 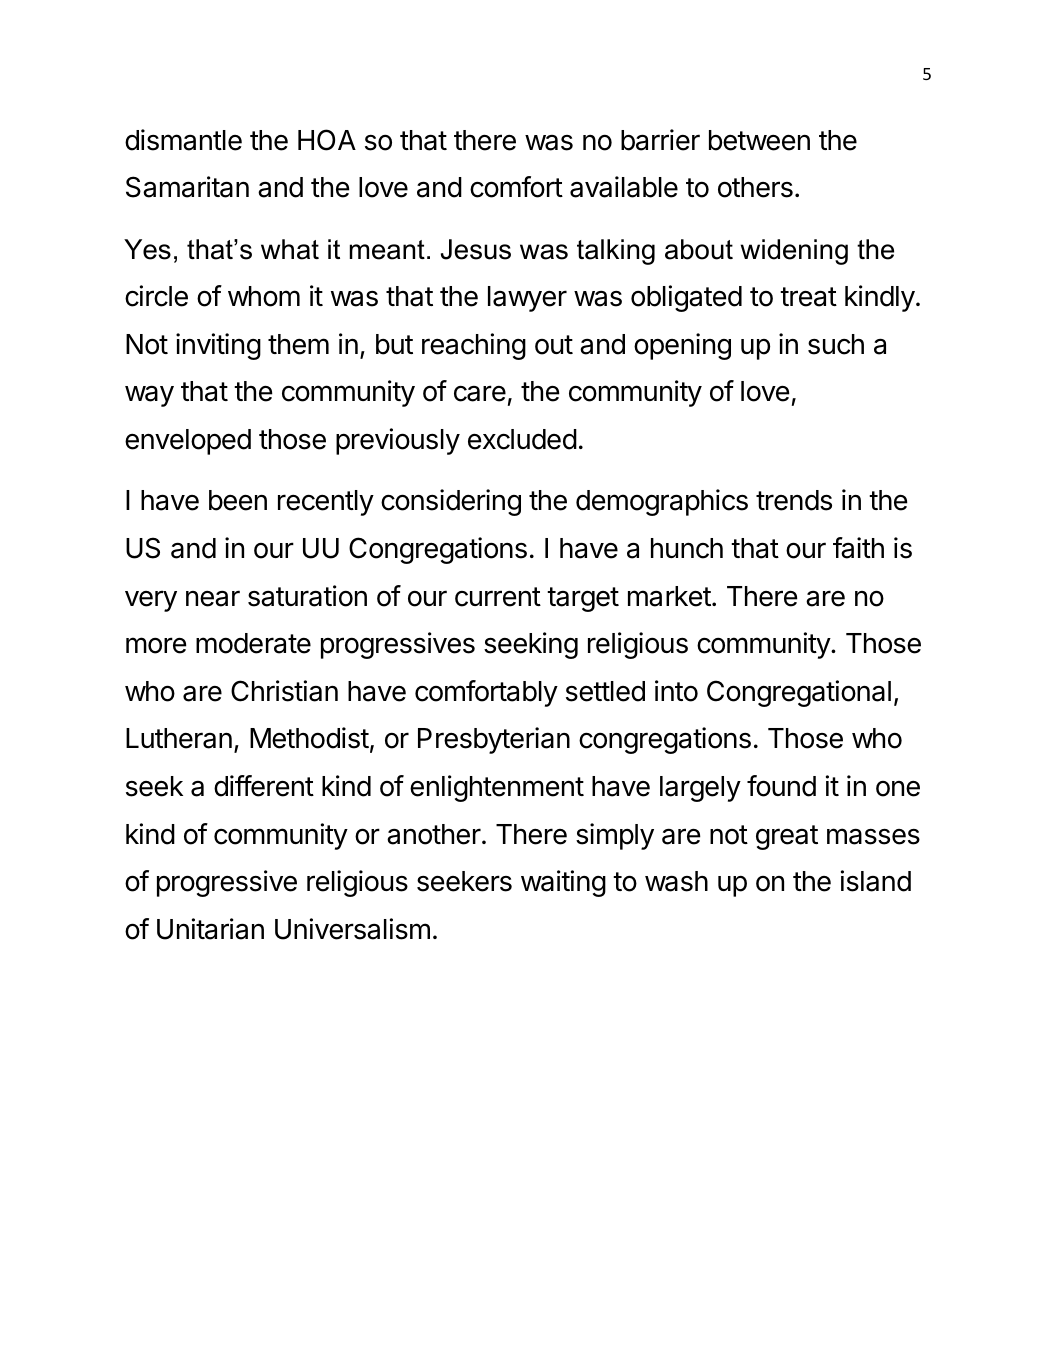 What do you see at coordinates (494, 740) in the page?
I see `Presbyterian` at bounding box center [494, 740].
